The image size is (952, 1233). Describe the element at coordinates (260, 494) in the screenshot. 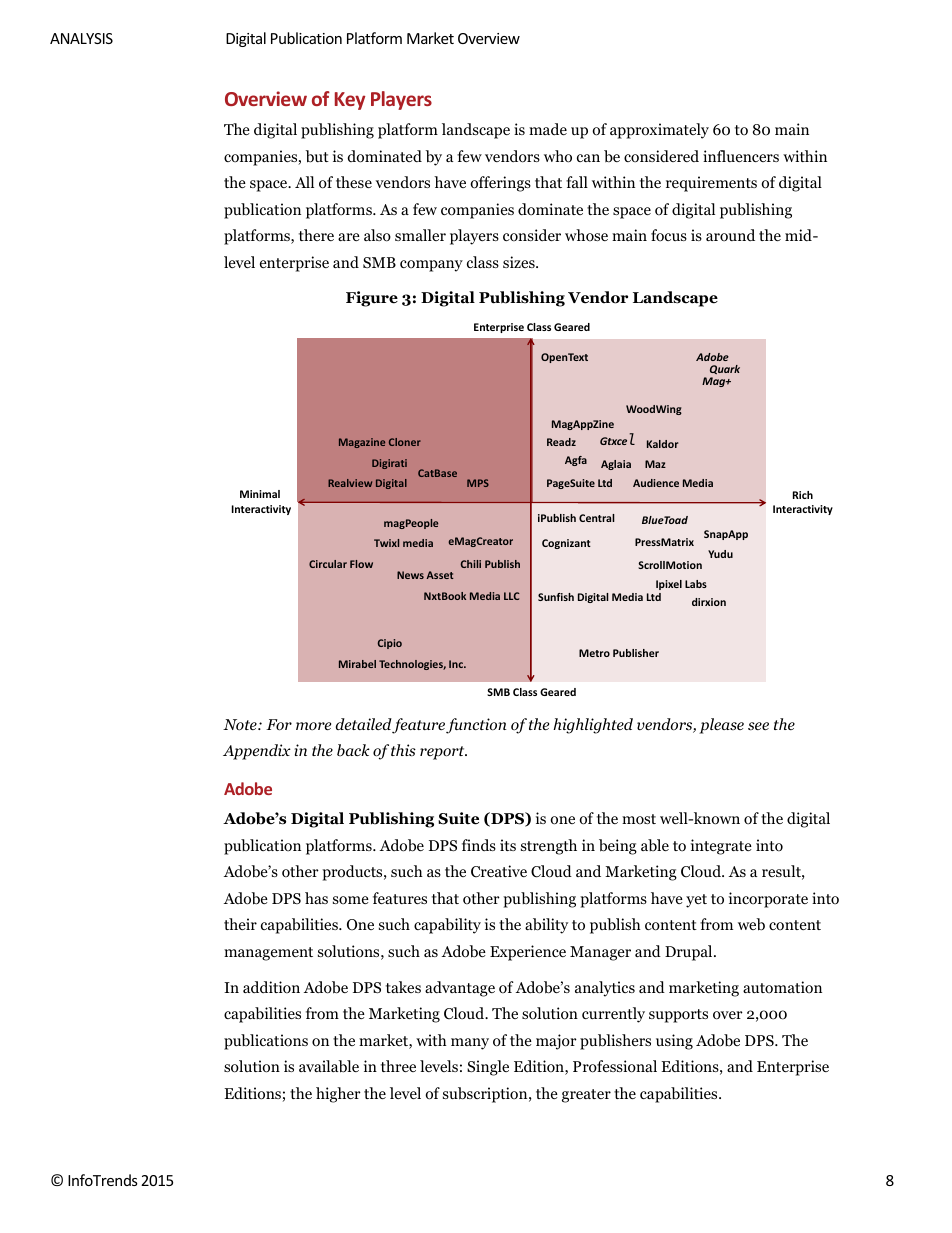

I see `Minimal` at that location.
